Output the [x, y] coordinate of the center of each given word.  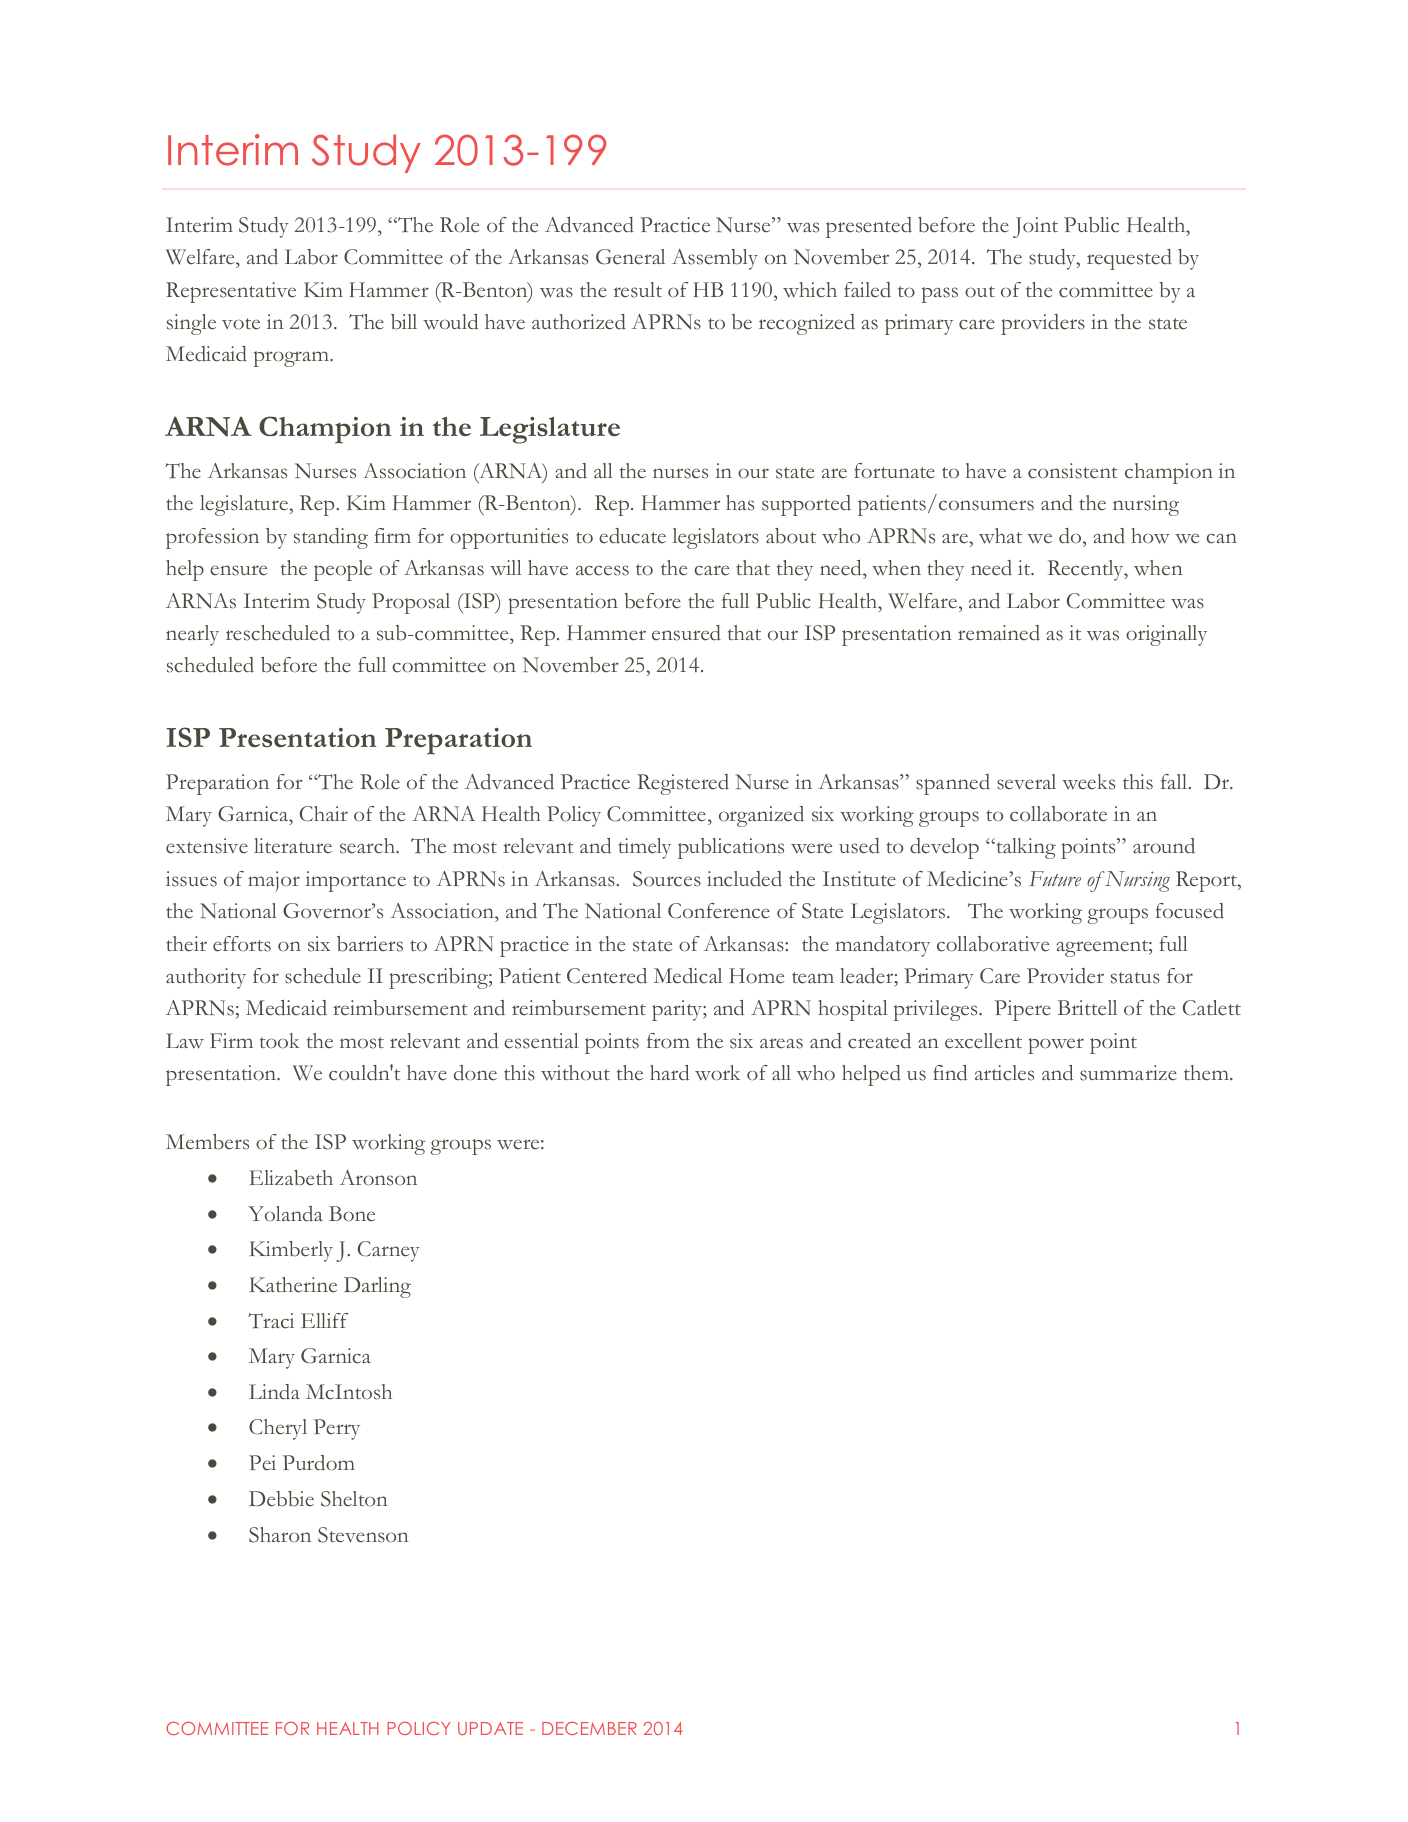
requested [1129, 259]
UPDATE [490, 1728]
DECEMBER [589, 1728]
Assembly [715, 259]
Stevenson [363, 1535]
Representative [231, 292]
